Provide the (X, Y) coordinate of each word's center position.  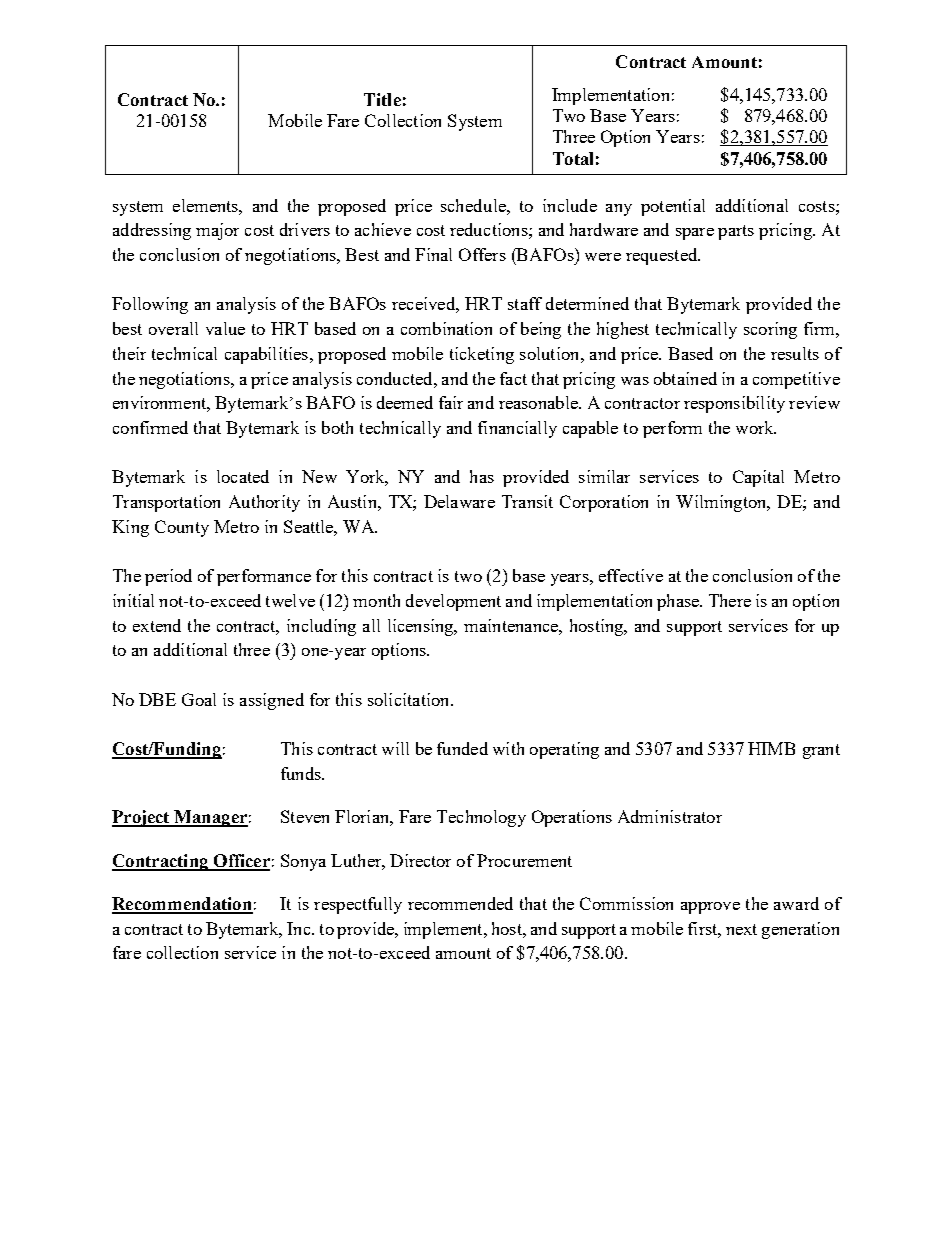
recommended (460, 903)
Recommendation (182, 905)
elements (206, 205)
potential (673, 207)
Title (382, 99)
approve (710, 908)
